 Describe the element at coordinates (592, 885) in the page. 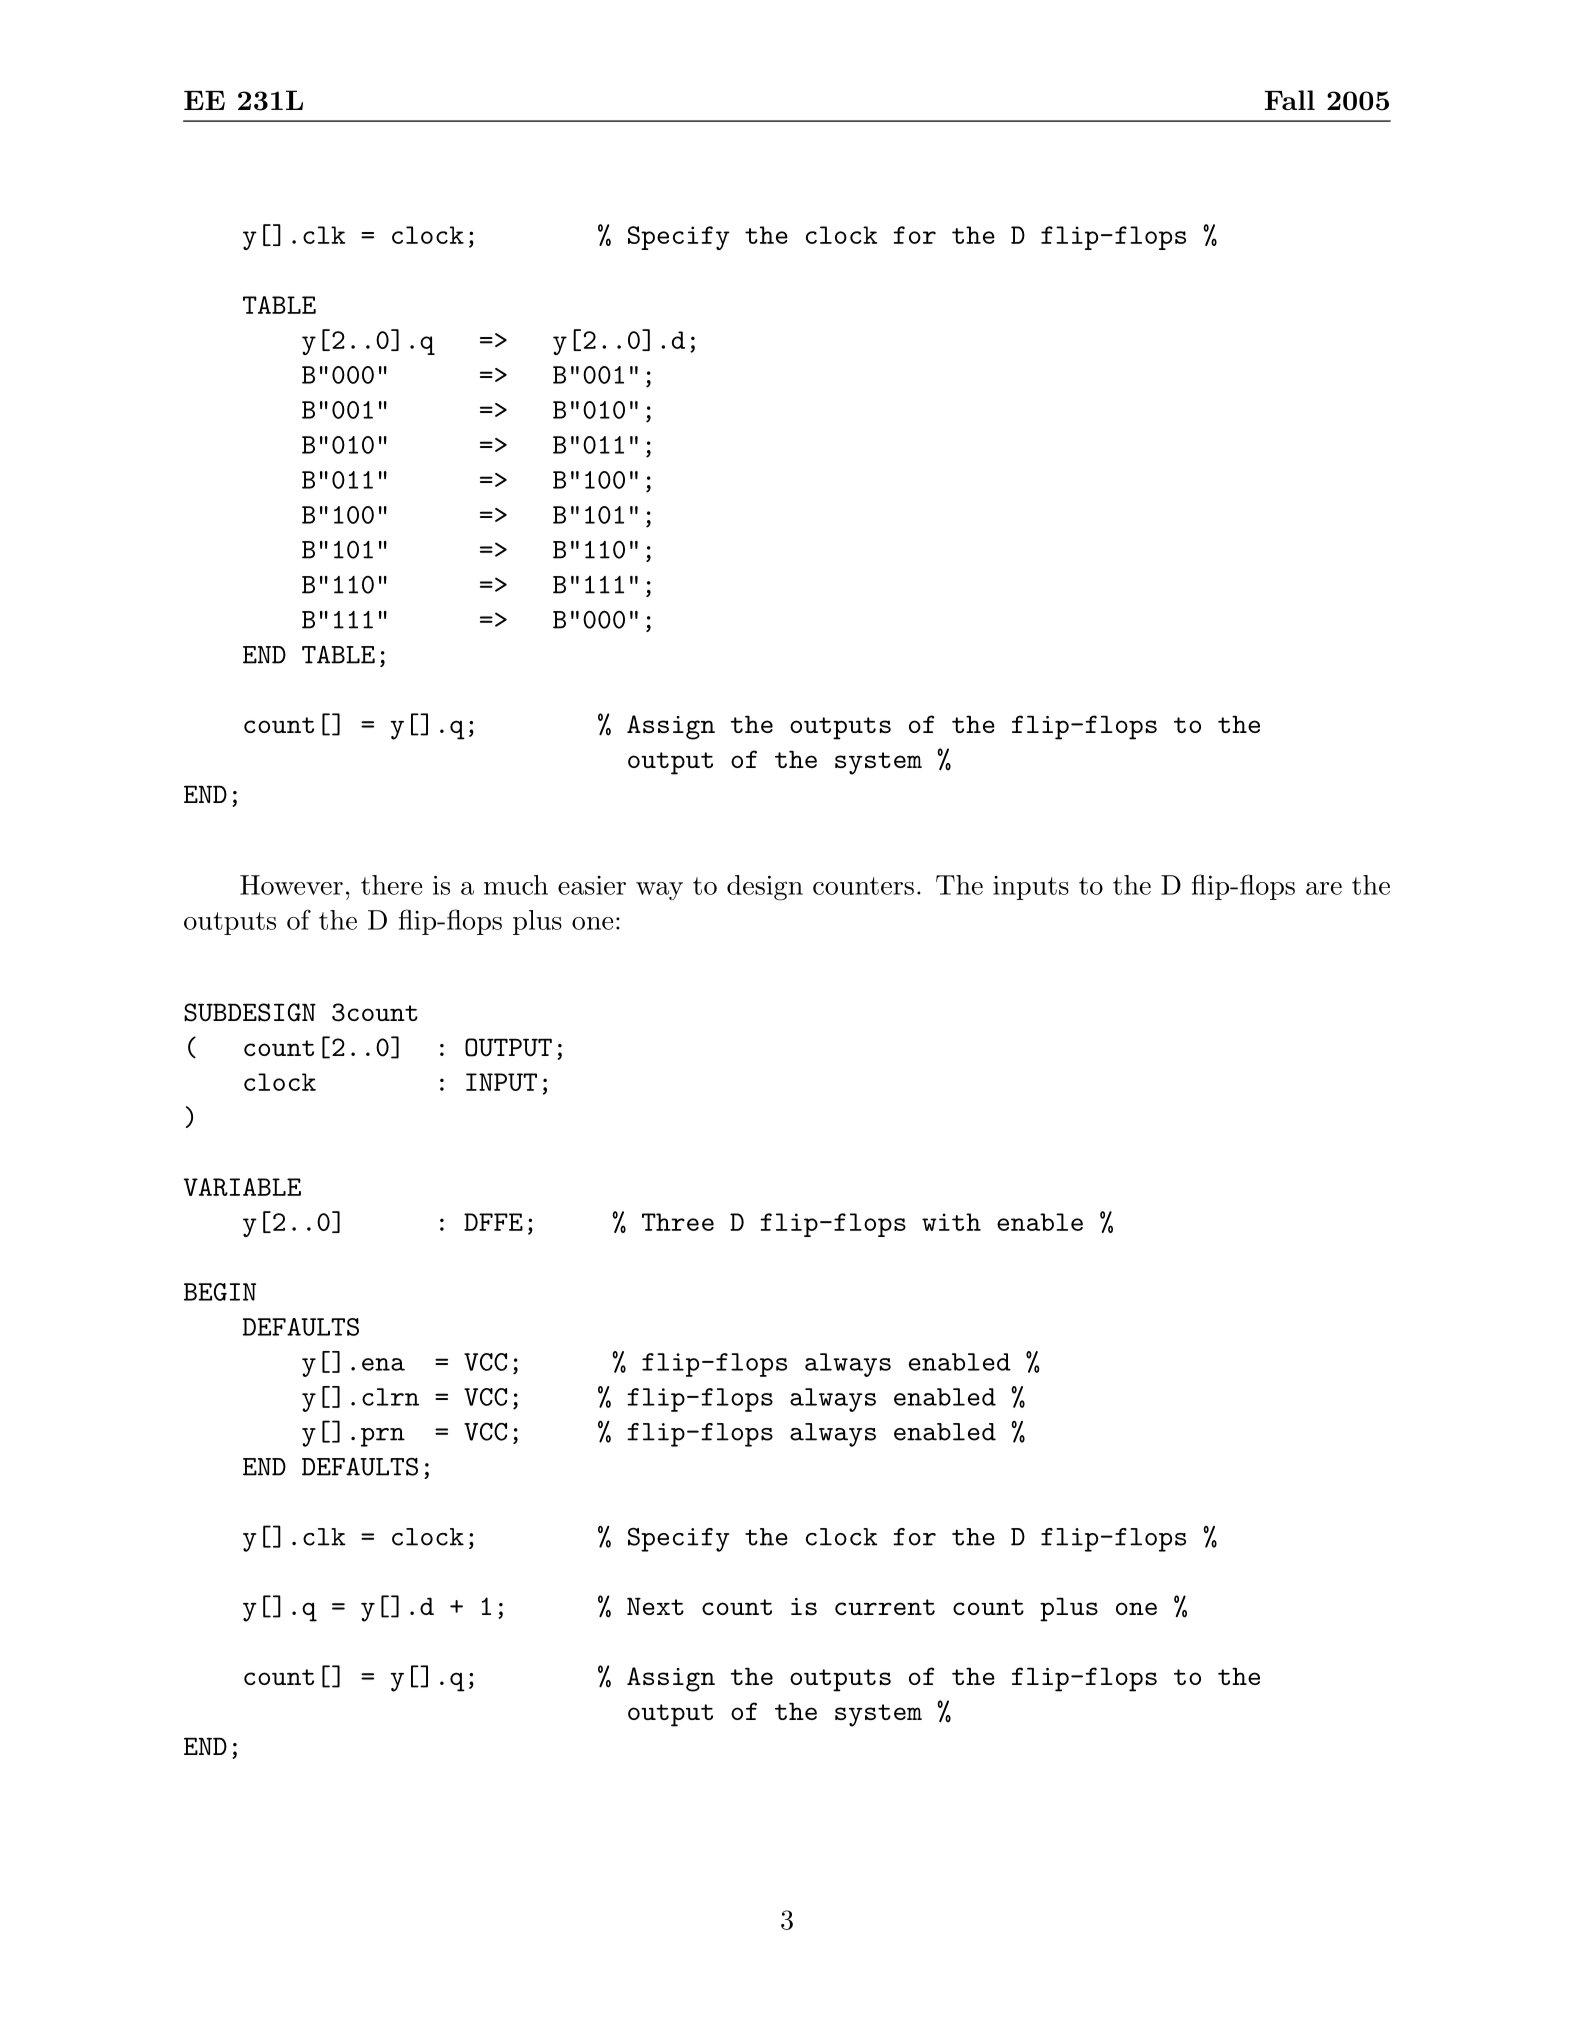

I see `easier` at that location.
